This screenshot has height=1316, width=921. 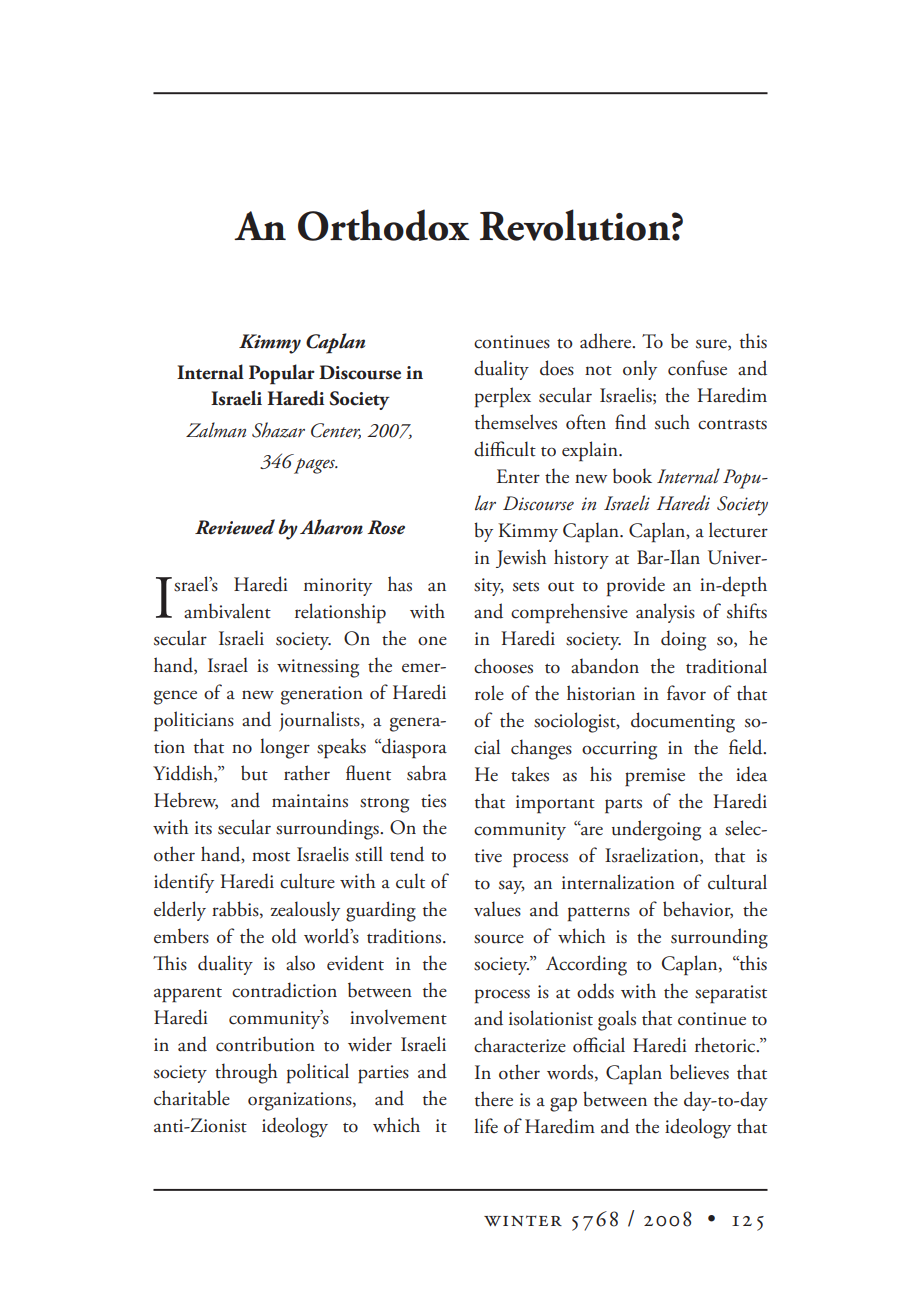 I want to click on analysis, so click(x=665, y=613).
